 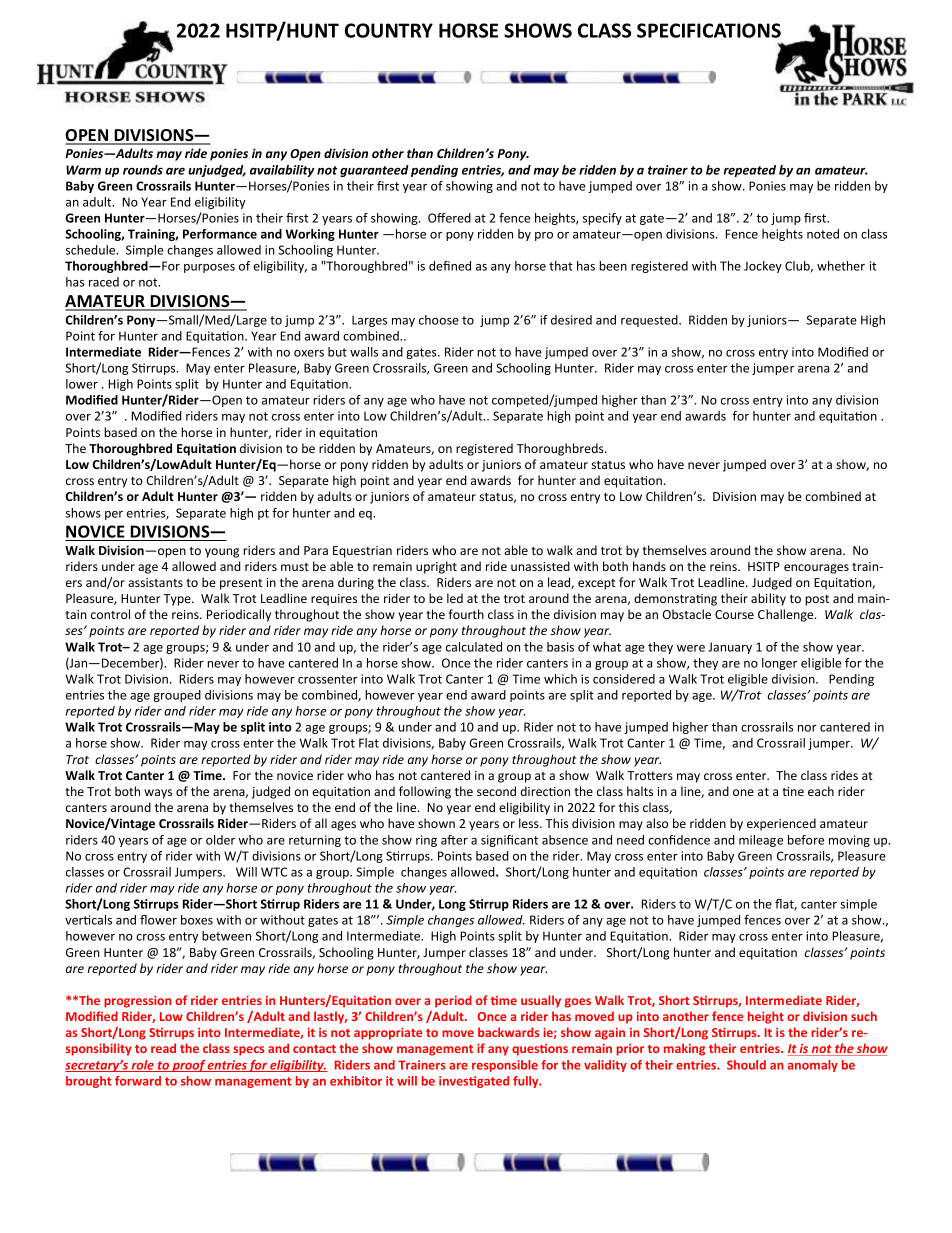 I want to click on COUNTRY, so click(x=389, y=30).
